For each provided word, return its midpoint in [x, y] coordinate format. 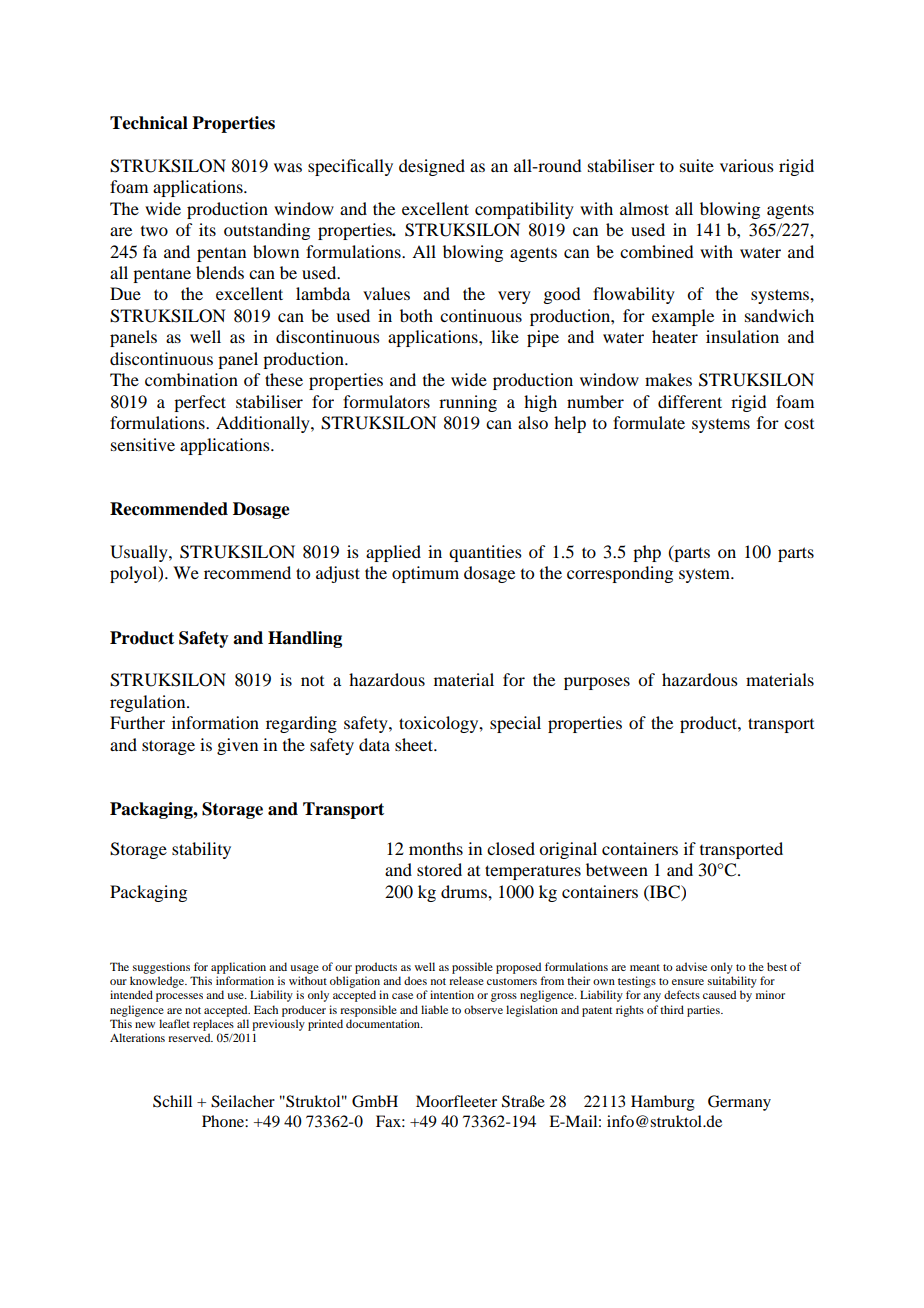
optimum [425, 574]
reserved [190, 1037]
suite [697, 165]
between [617, 869]
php [647, 553]
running [468, 403]
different [690, 401]
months [436, 848]
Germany [739, 1103]
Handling [305, 639]
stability [201, 850]
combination [191, 379]
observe [483, 1009]
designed [432, 167]
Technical [149, 123]
